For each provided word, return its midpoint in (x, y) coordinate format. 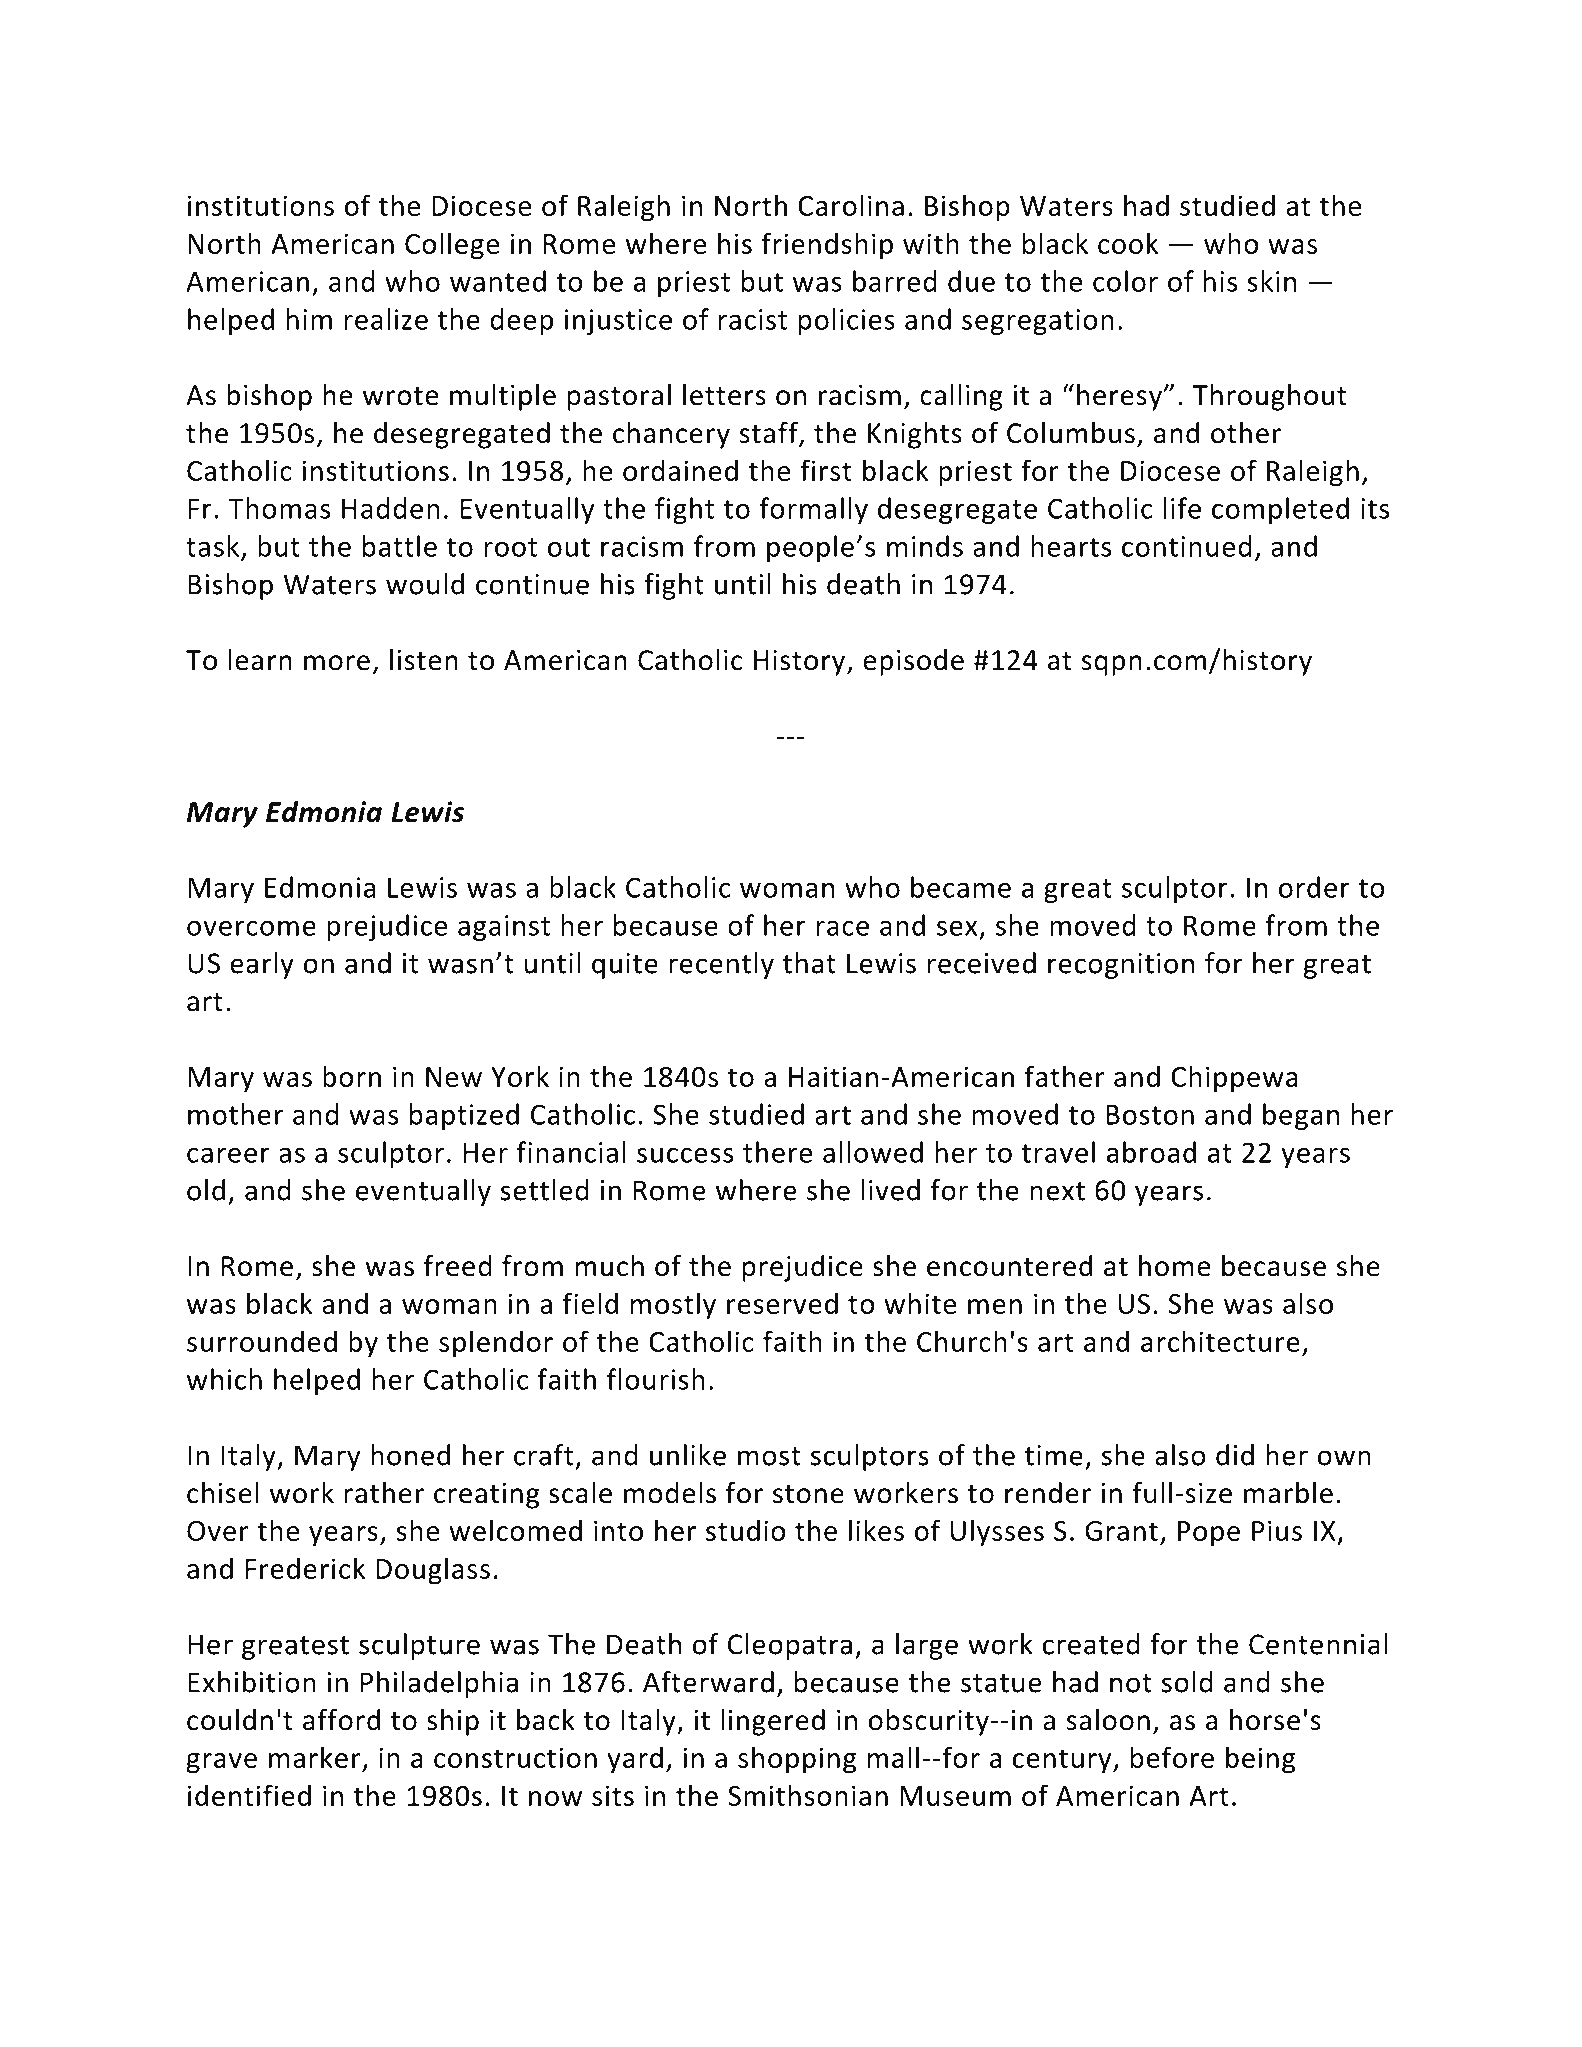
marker (316, 1758)
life (1182, 508)
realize (386, 319)
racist (753, 319)
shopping (797, 1760)
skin (1271, 281)
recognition (1121, 966)
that (809, 963)
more (337, 663)
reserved (782, 1303)
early (262, 965)
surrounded (262, 1341)
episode (913, 662)
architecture (1220, 1341)
